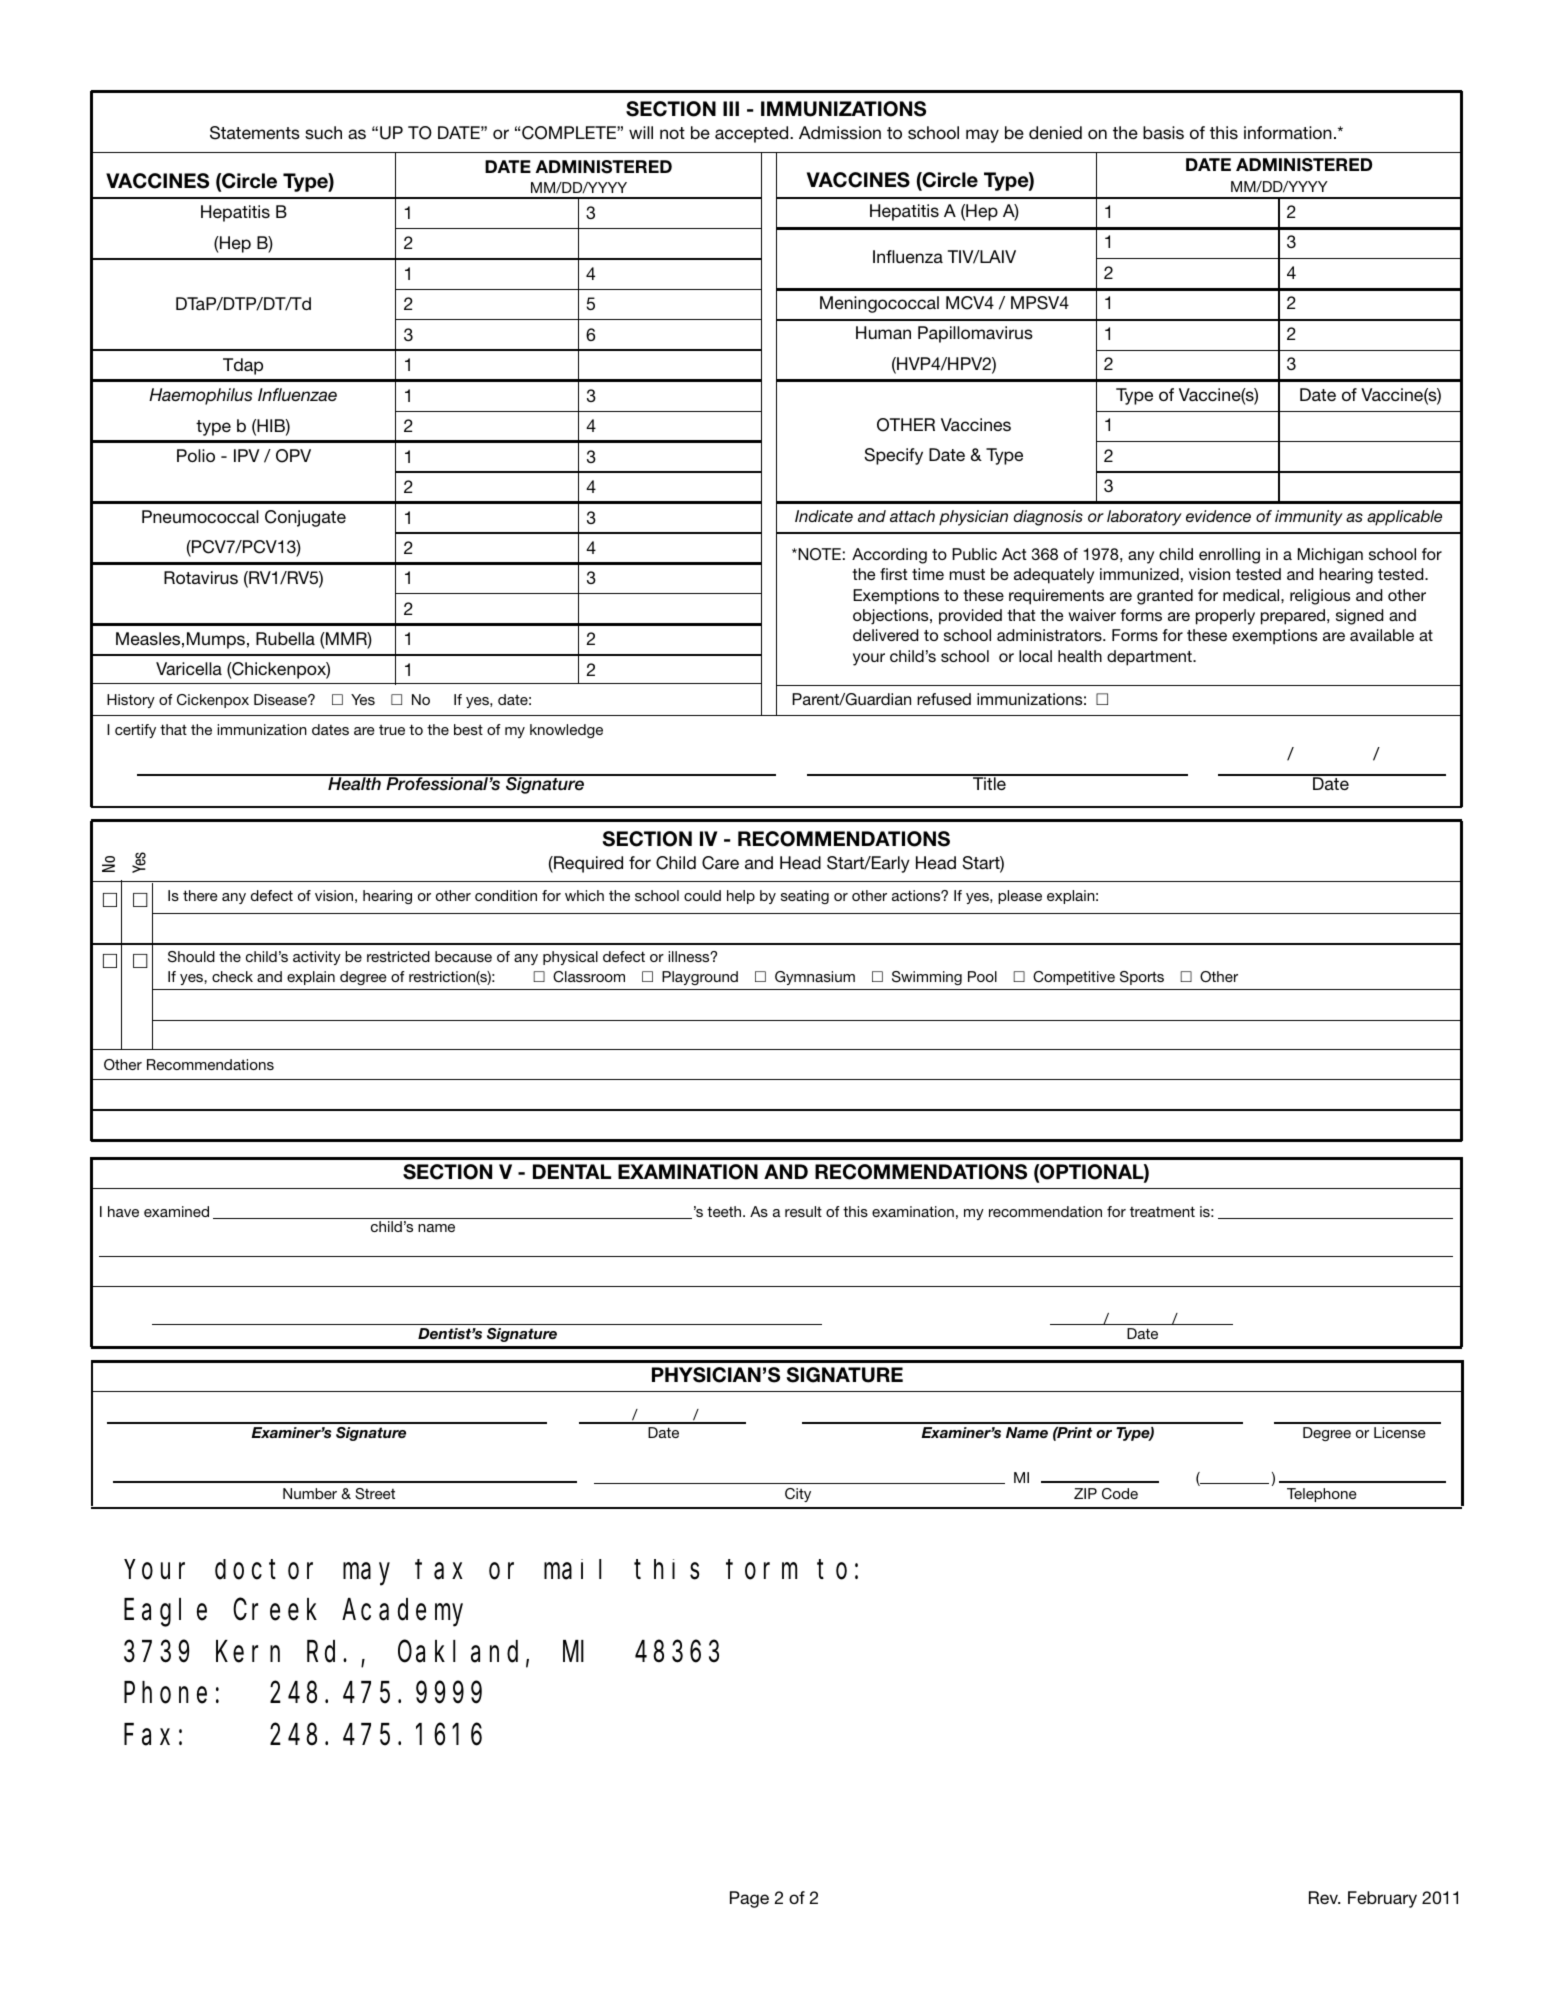  What do you see at coordinates (725, 1211) in the screenshot?
I see `teeth` at bounding box center [725, 1211].
